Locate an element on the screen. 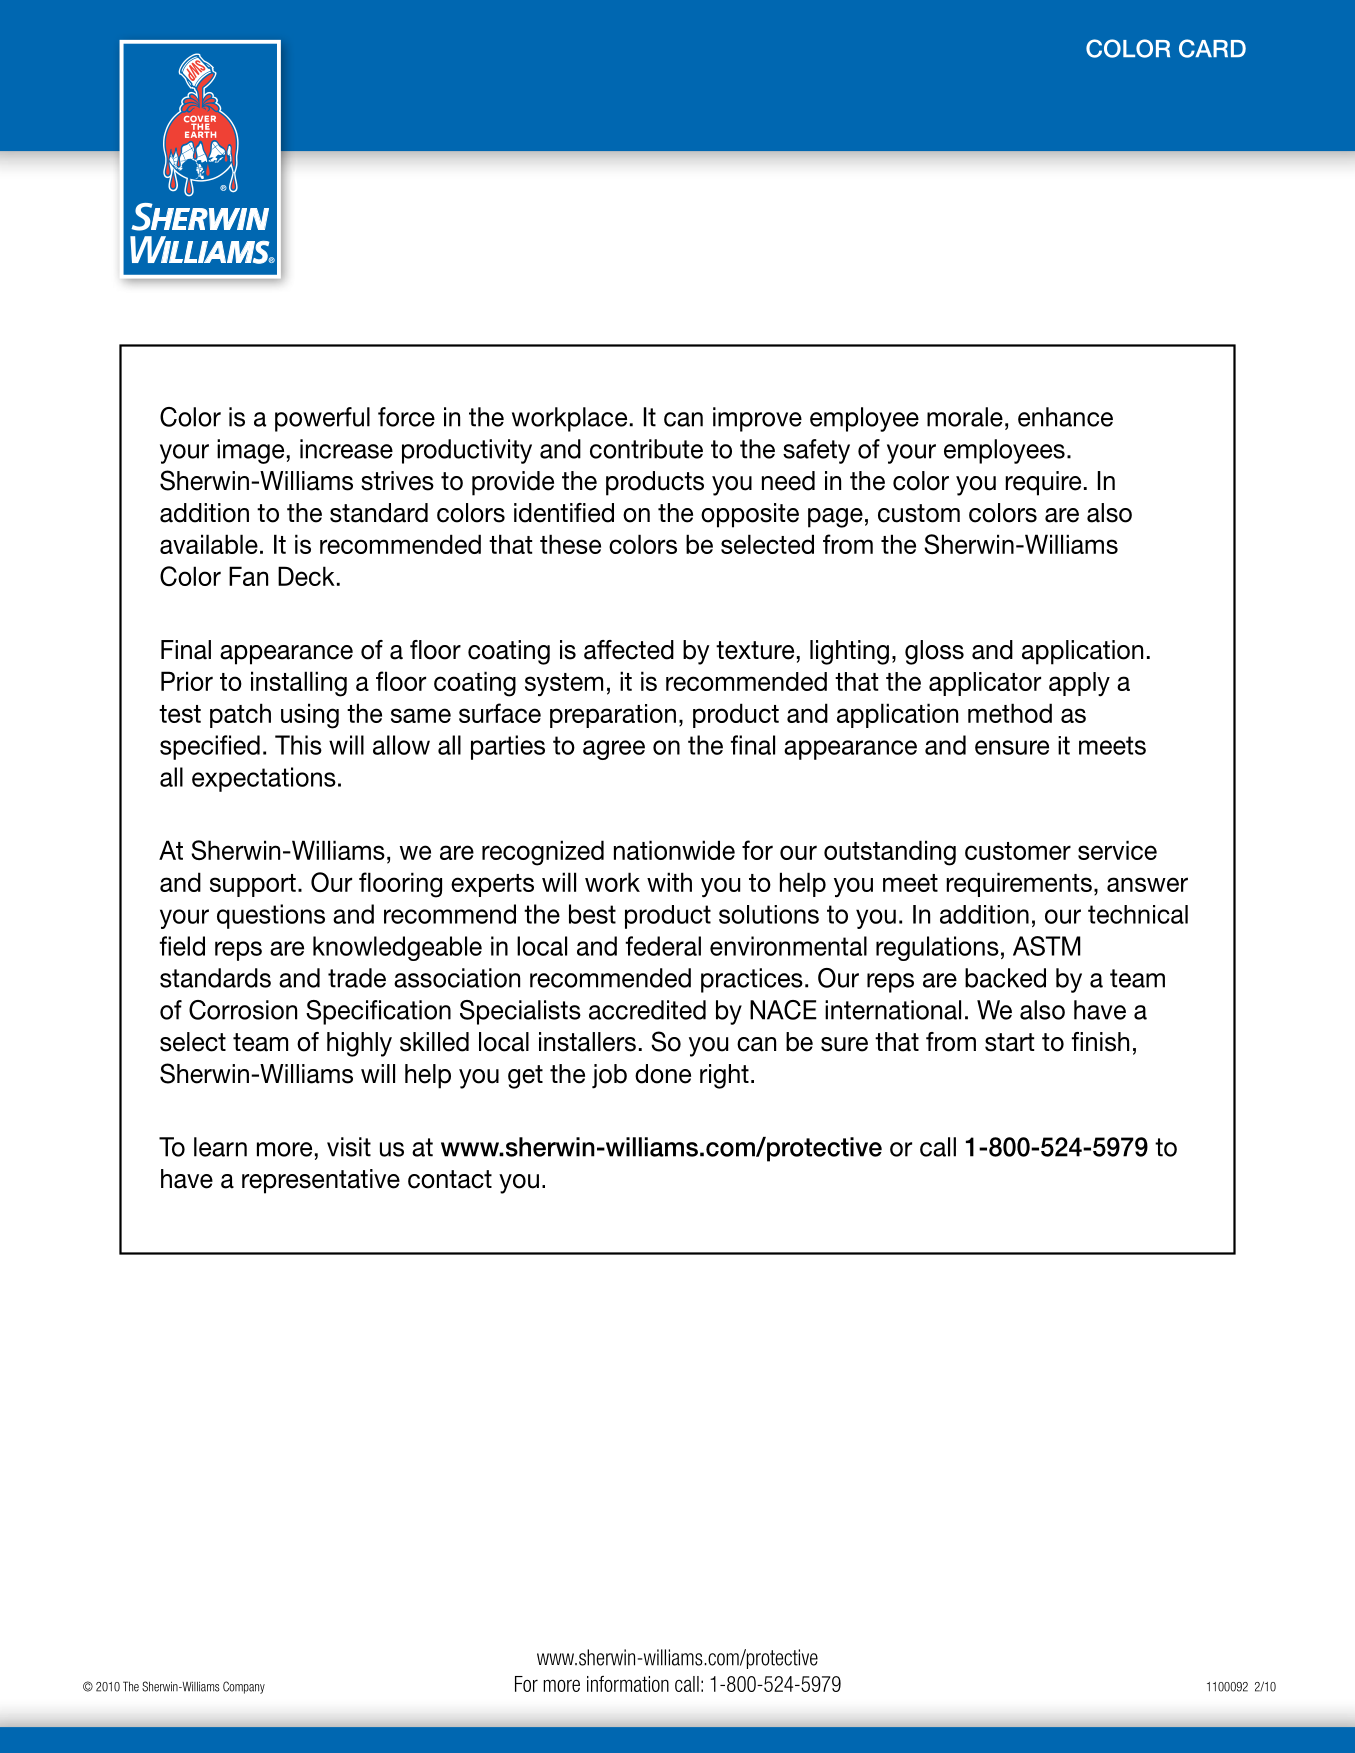 This screenshot has width=1355, height=1753. nationwide is located at coordinates (674, 850).
